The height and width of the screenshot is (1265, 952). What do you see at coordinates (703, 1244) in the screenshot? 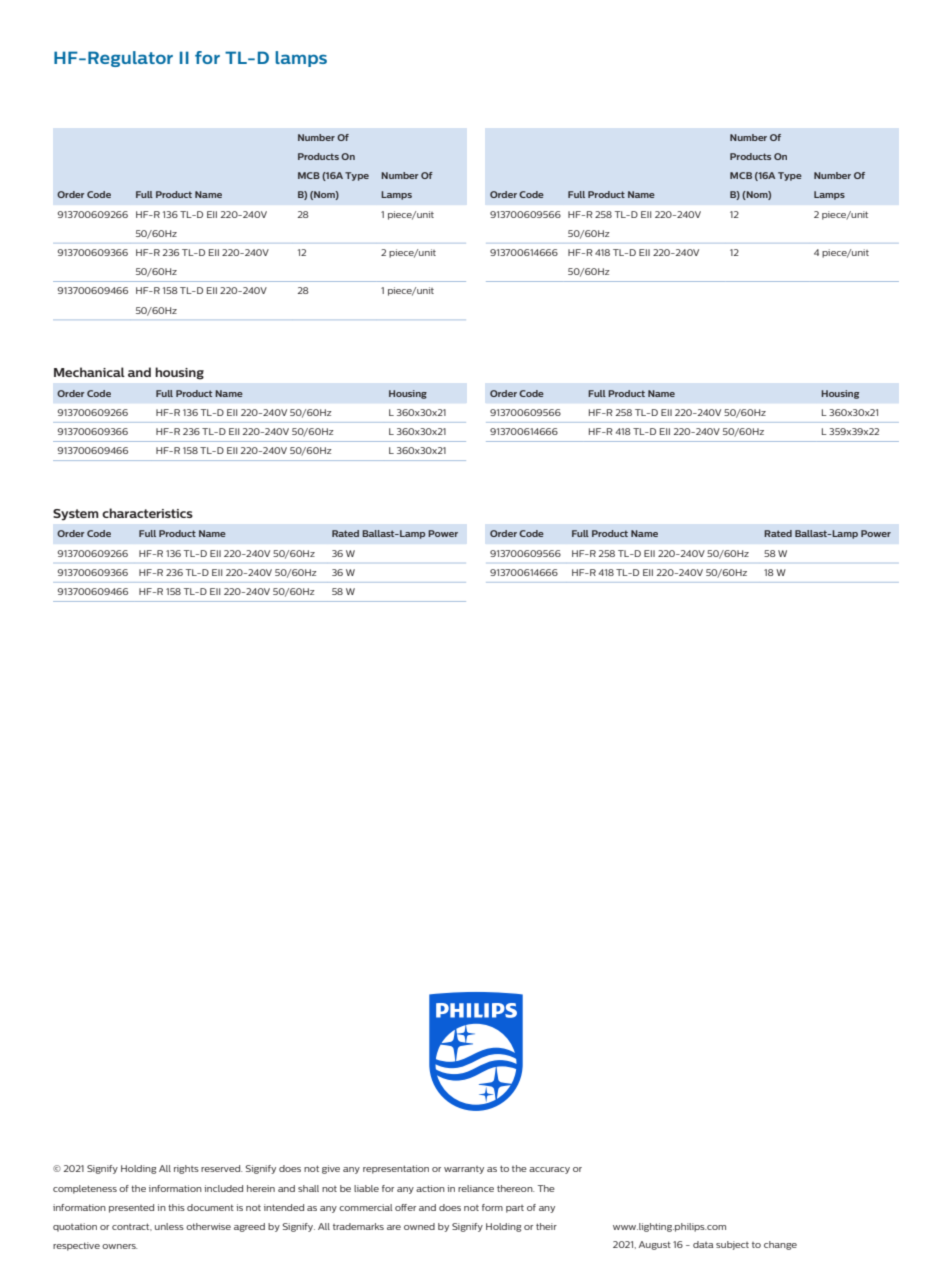
I see `data` at bounding box center [703, 1244].
